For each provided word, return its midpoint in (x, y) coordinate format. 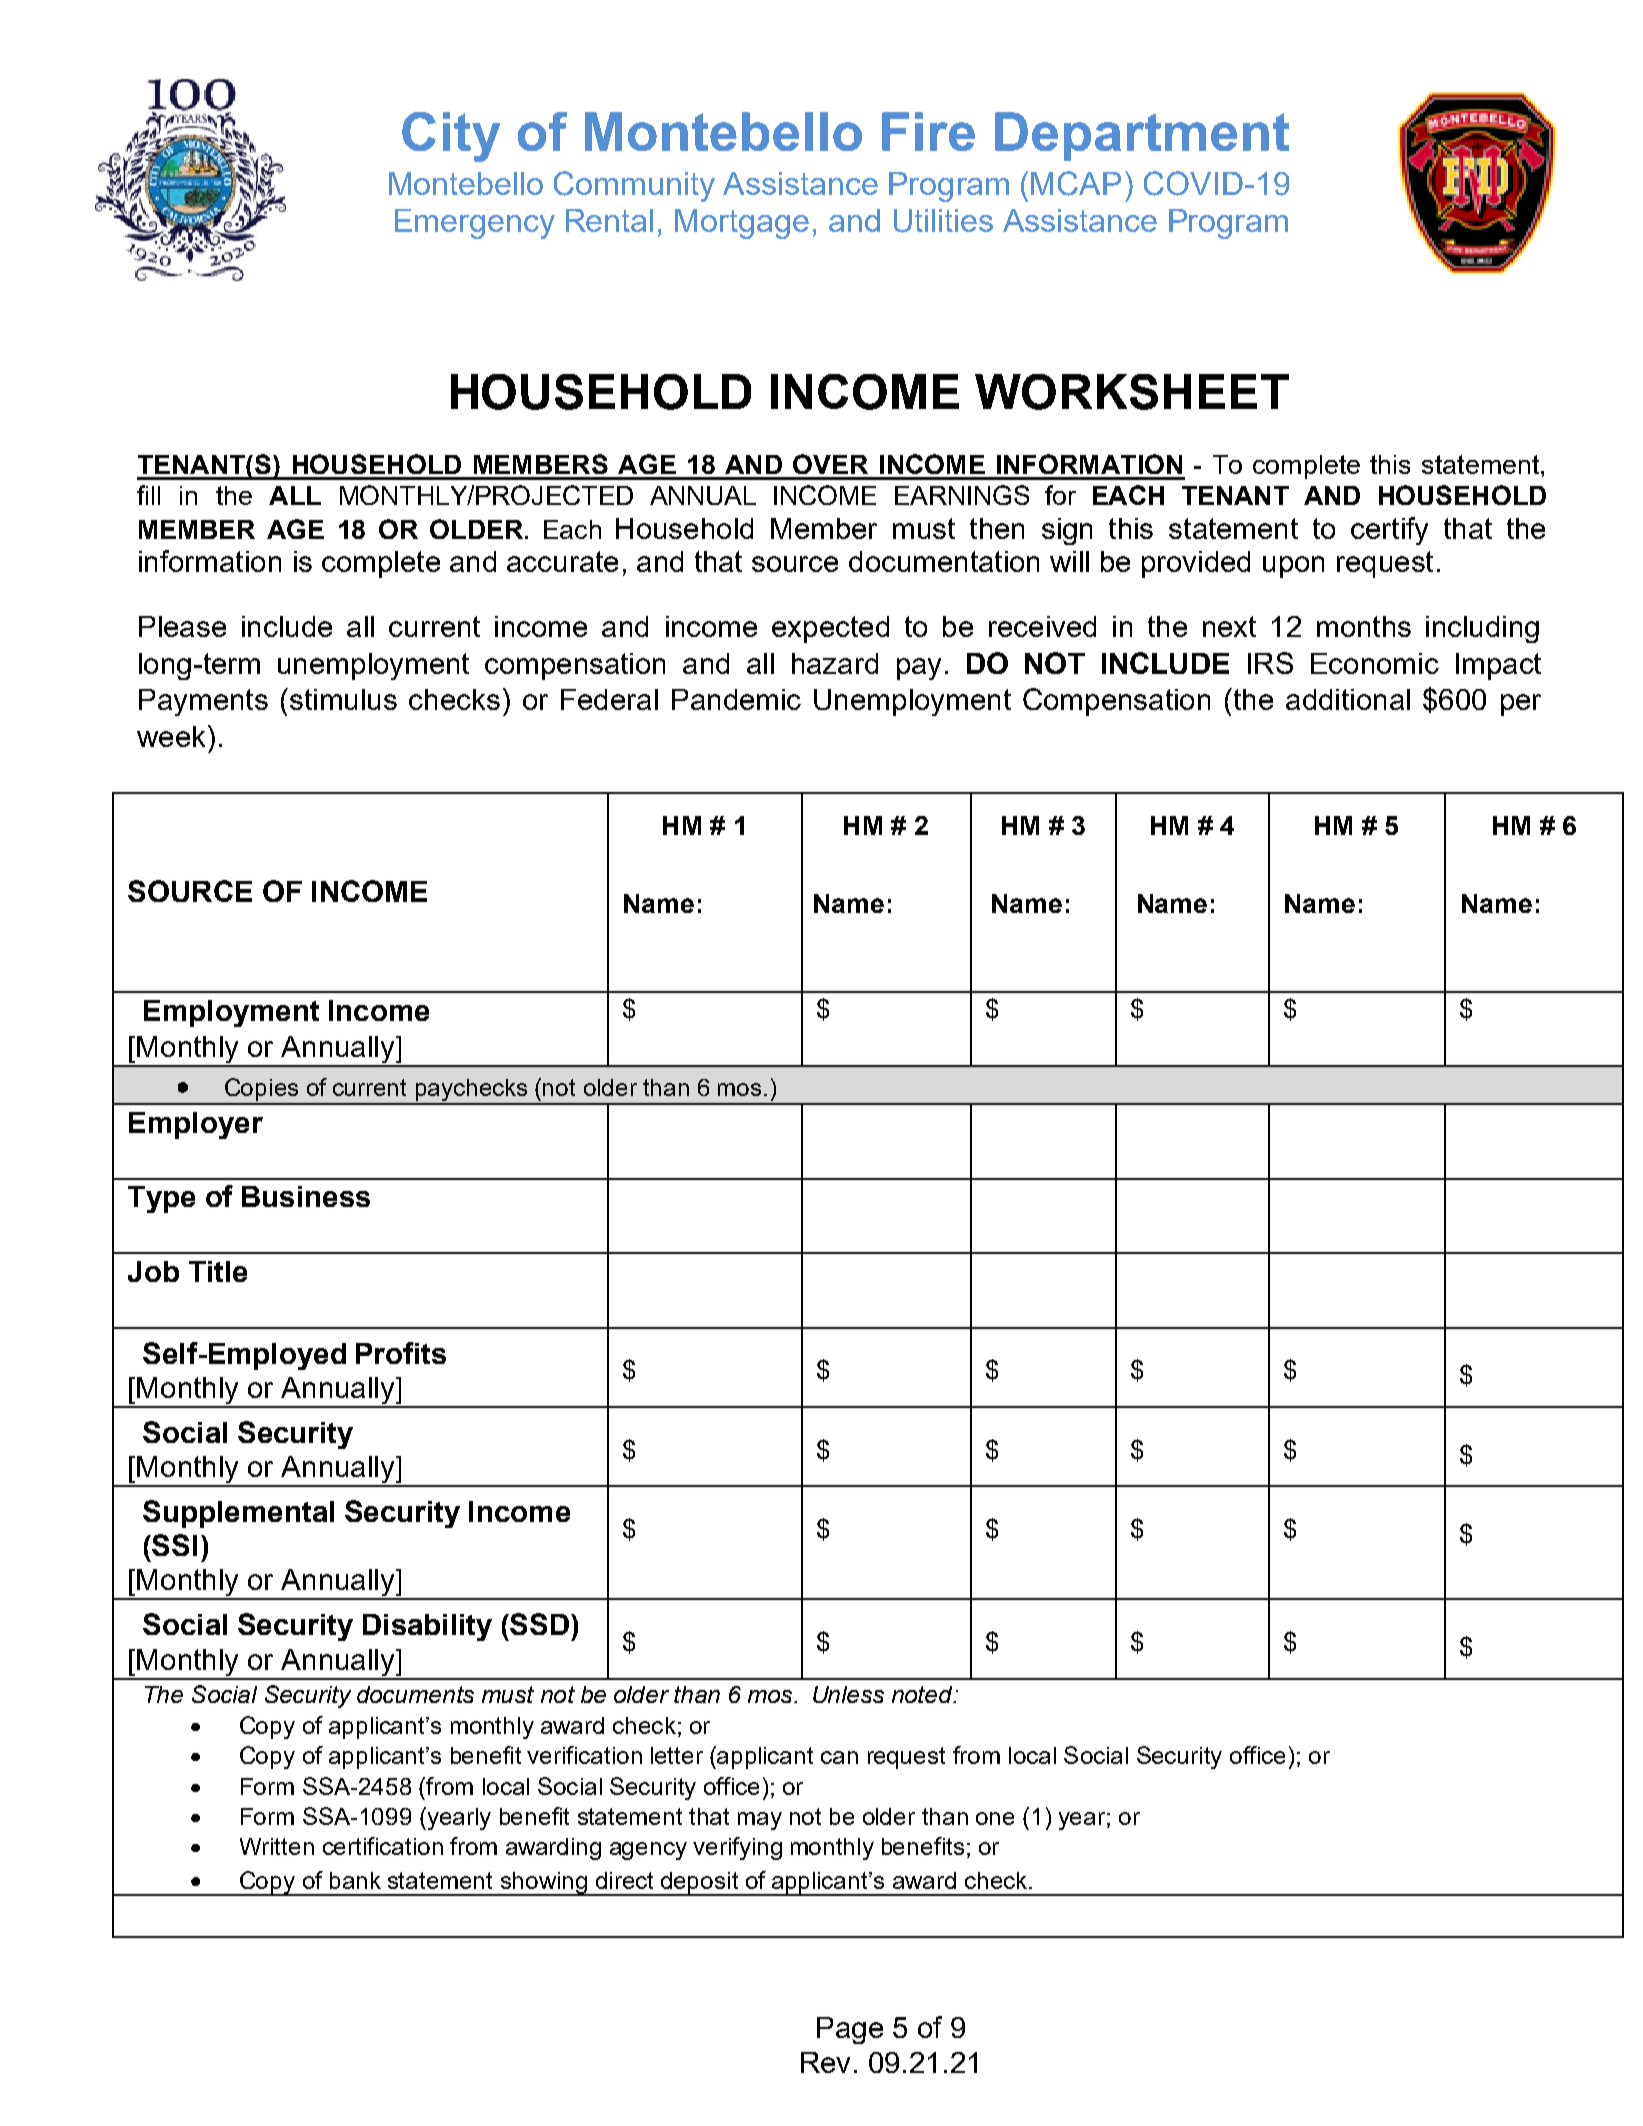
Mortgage (742, 224)
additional (1348, 699)
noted (923, 1694)
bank (355, 1880)
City (451, 137)
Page (850, 2030)
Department (1142, 136)
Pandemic (736, 699)
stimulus (343, 699)
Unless (848, 1694)
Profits (401, 1353)
